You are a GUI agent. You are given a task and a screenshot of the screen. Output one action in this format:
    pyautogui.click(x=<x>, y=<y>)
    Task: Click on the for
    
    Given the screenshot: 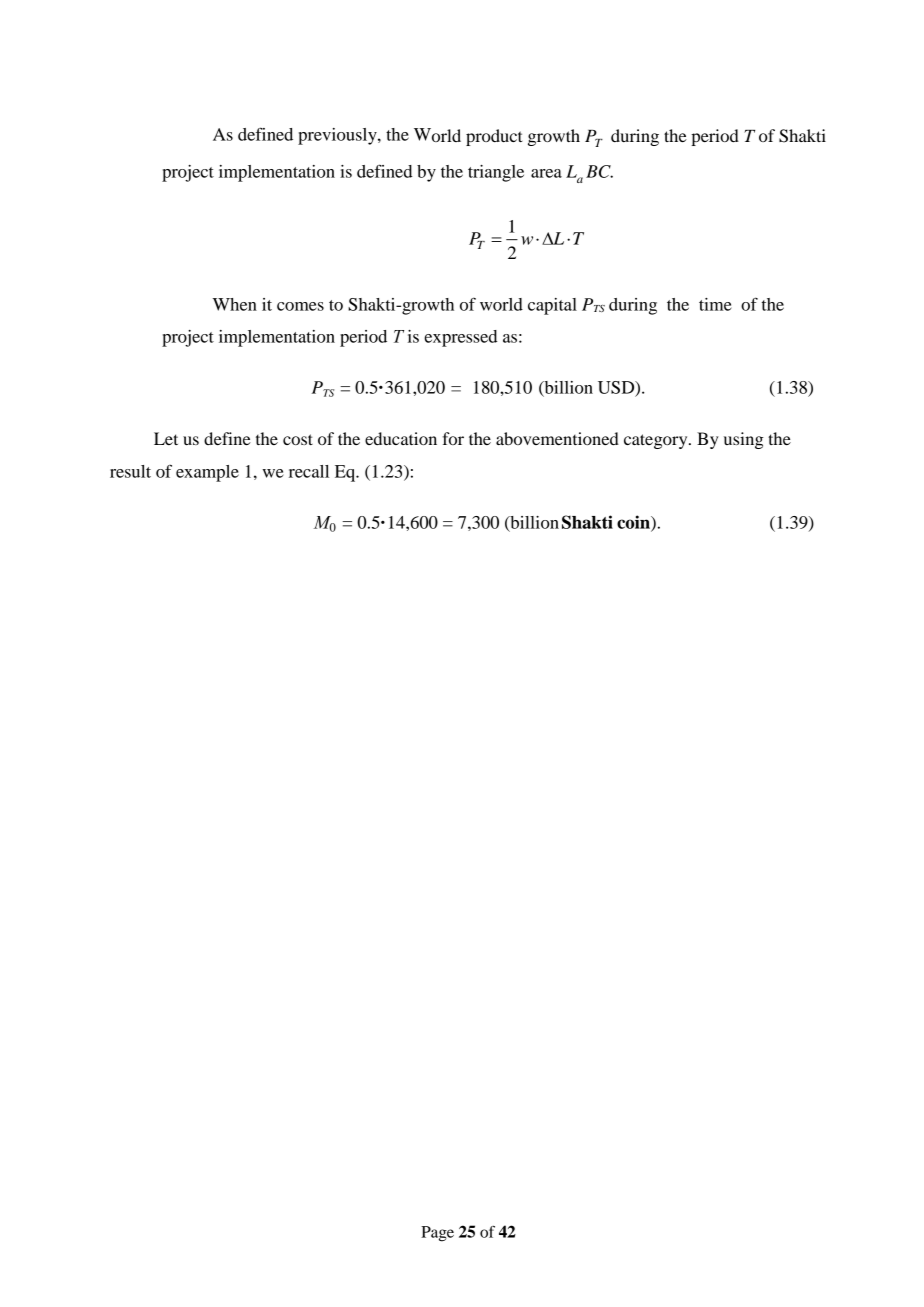 What is the action you would take?
    pyautogui.click(x=453, y=438)
